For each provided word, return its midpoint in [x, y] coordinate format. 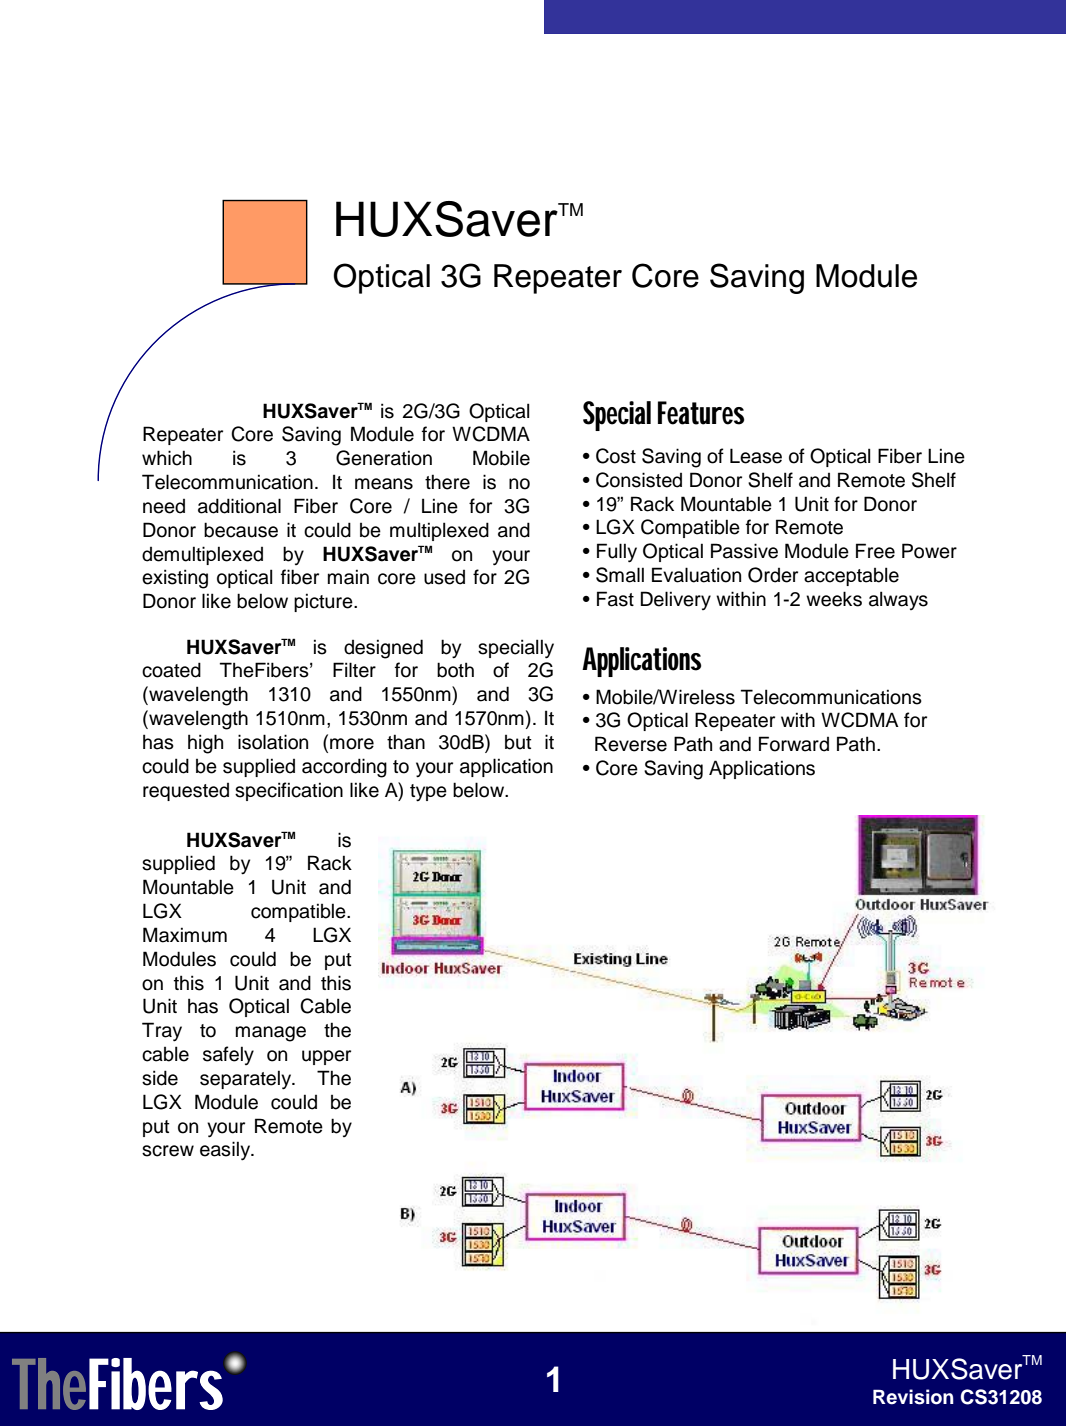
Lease [756, 456]
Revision [913, 1397]
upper [326, 1057]
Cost [616, 456]
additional [239, 506]
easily [226, 1151]
